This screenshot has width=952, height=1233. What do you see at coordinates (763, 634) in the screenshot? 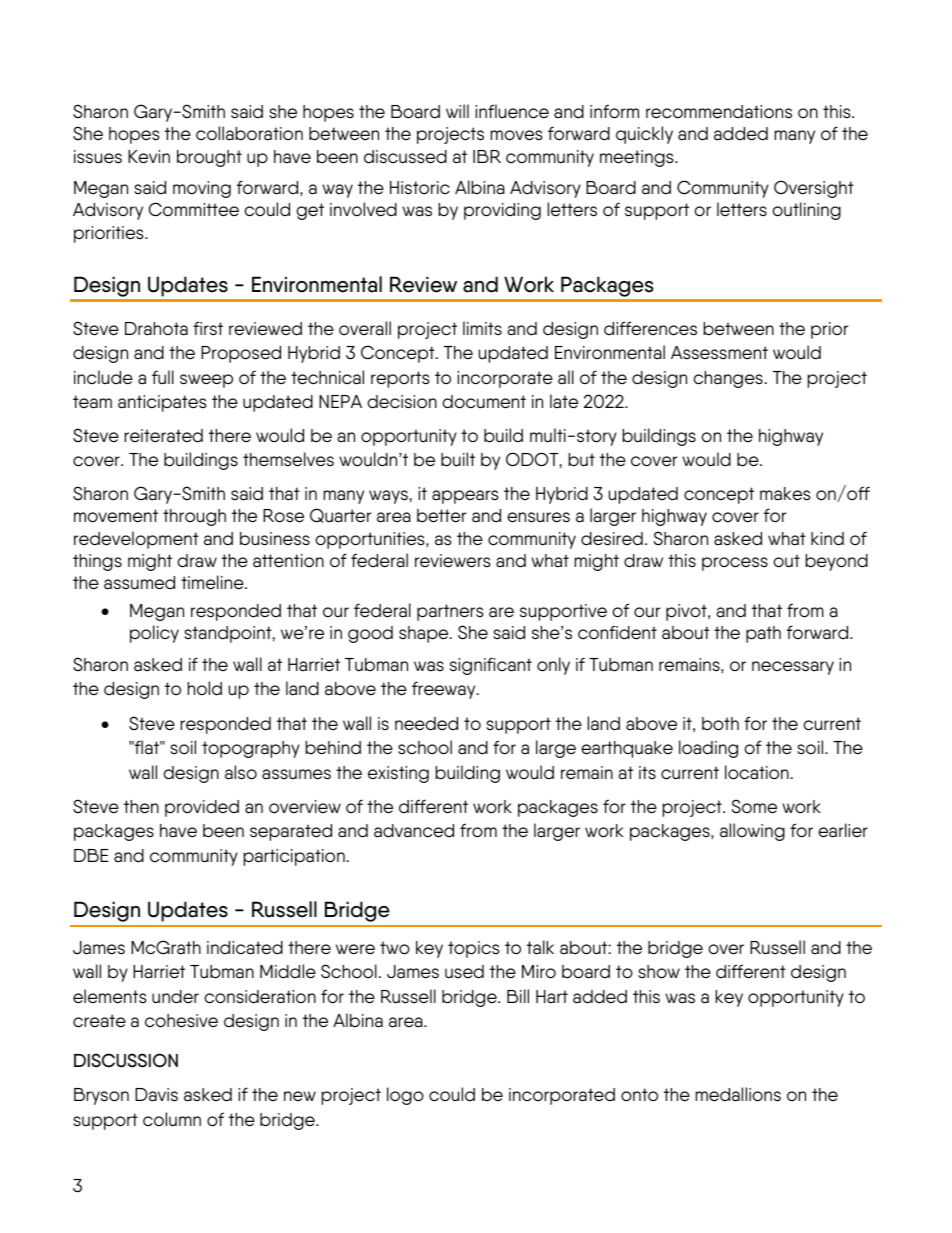
I see `path` at bounding box center [763, 634].
